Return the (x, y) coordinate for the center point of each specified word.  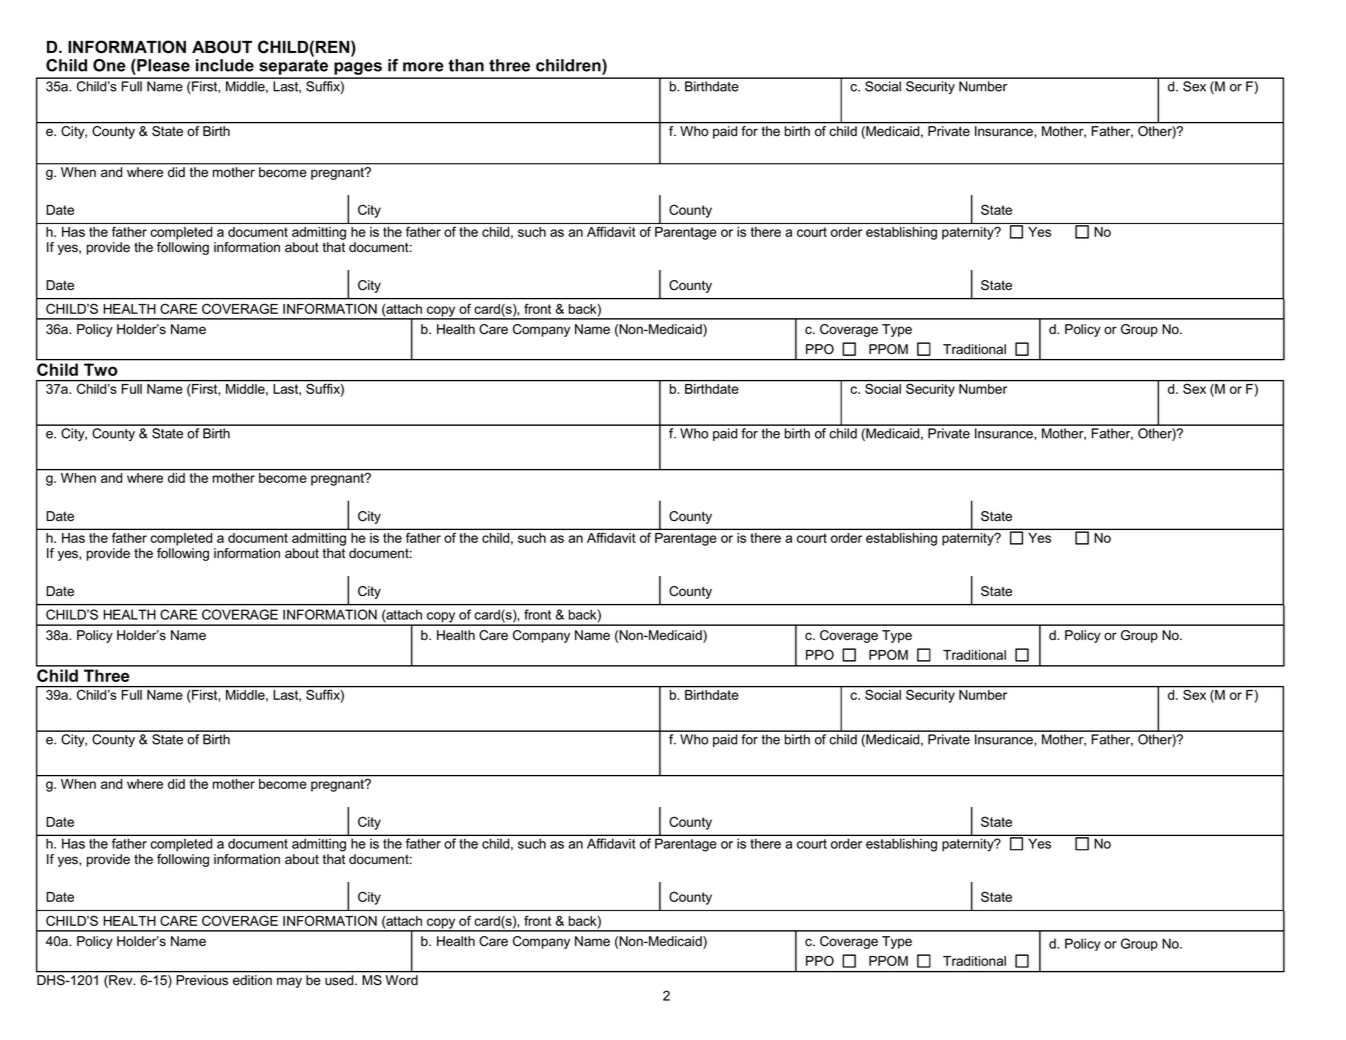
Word (402, 980)
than (466, 65)
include (225, 65)
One (109, 65)
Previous (202, 980)
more (423, 67)
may (289, 982)
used (340, 980)
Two (100, 369)
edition (252, 980)
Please (162, 65)
